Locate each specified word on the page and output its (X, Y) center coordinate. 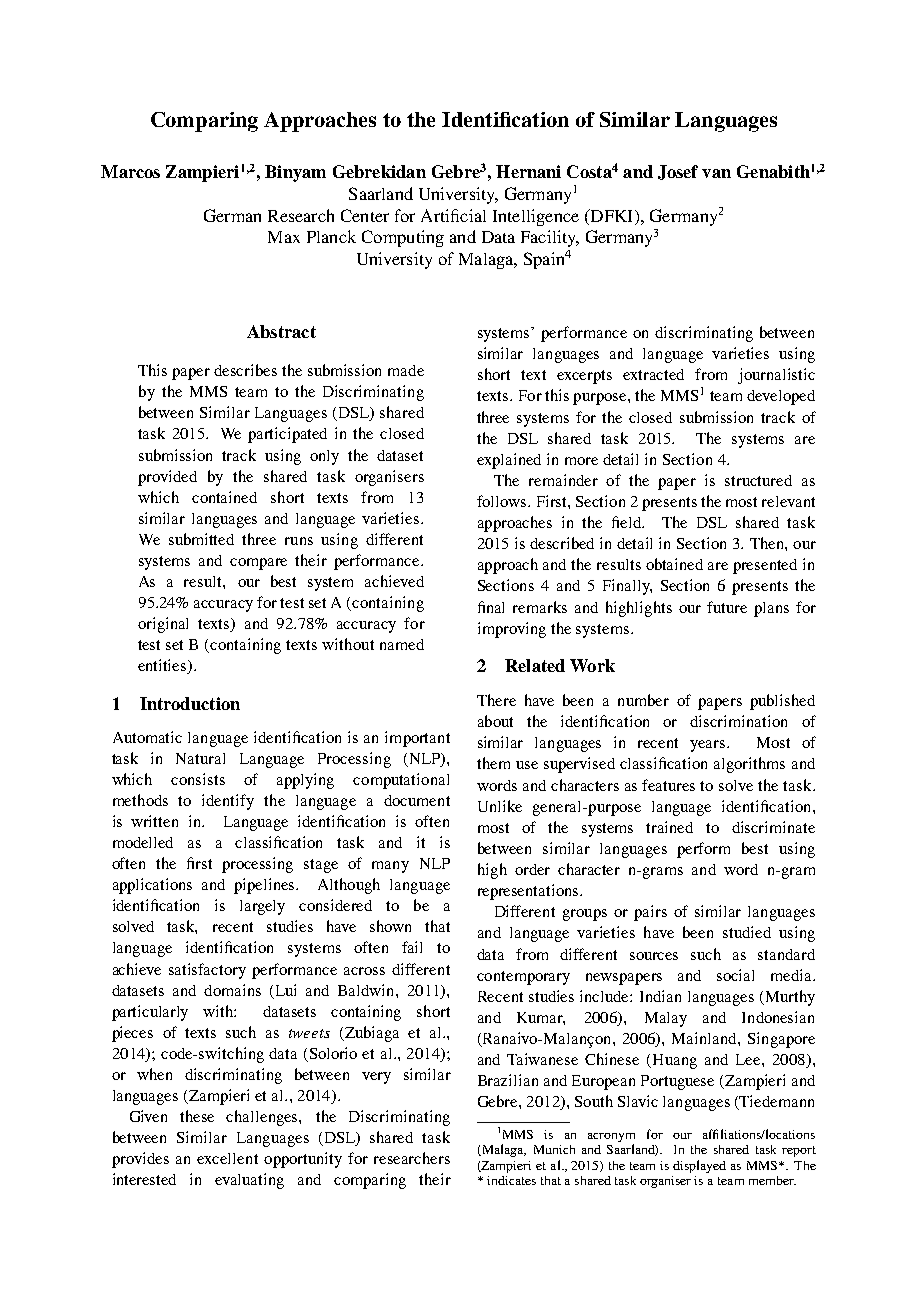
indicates (511, 1180)
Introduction (190, 703)
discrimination (738, 721)
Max (284, 237)
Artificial (453, 215)
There (496, 700)
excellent (227, 1158)
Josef (678, 172)
